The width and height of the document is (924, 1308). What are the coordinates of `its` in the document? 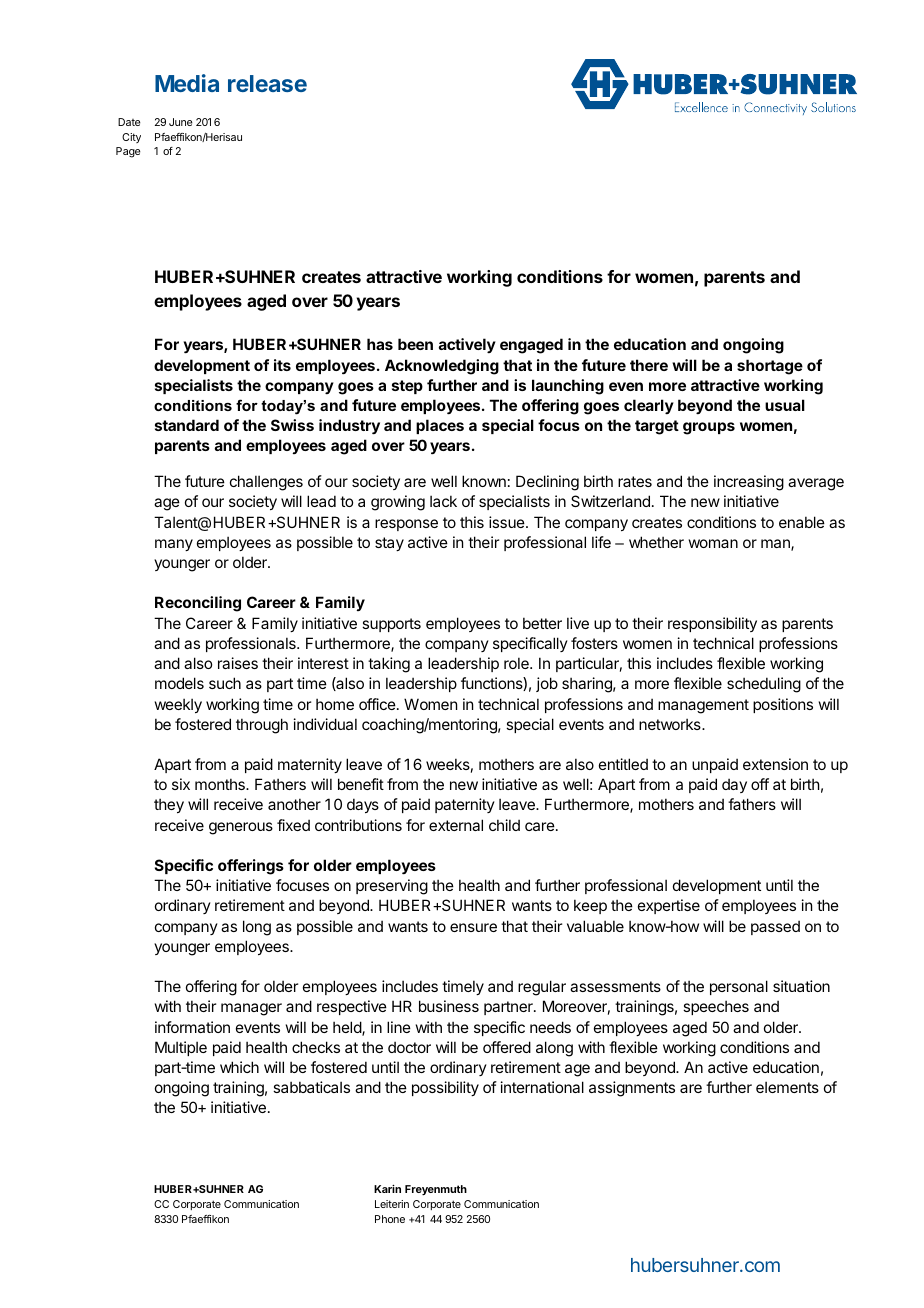 It's located at (282, 365).
